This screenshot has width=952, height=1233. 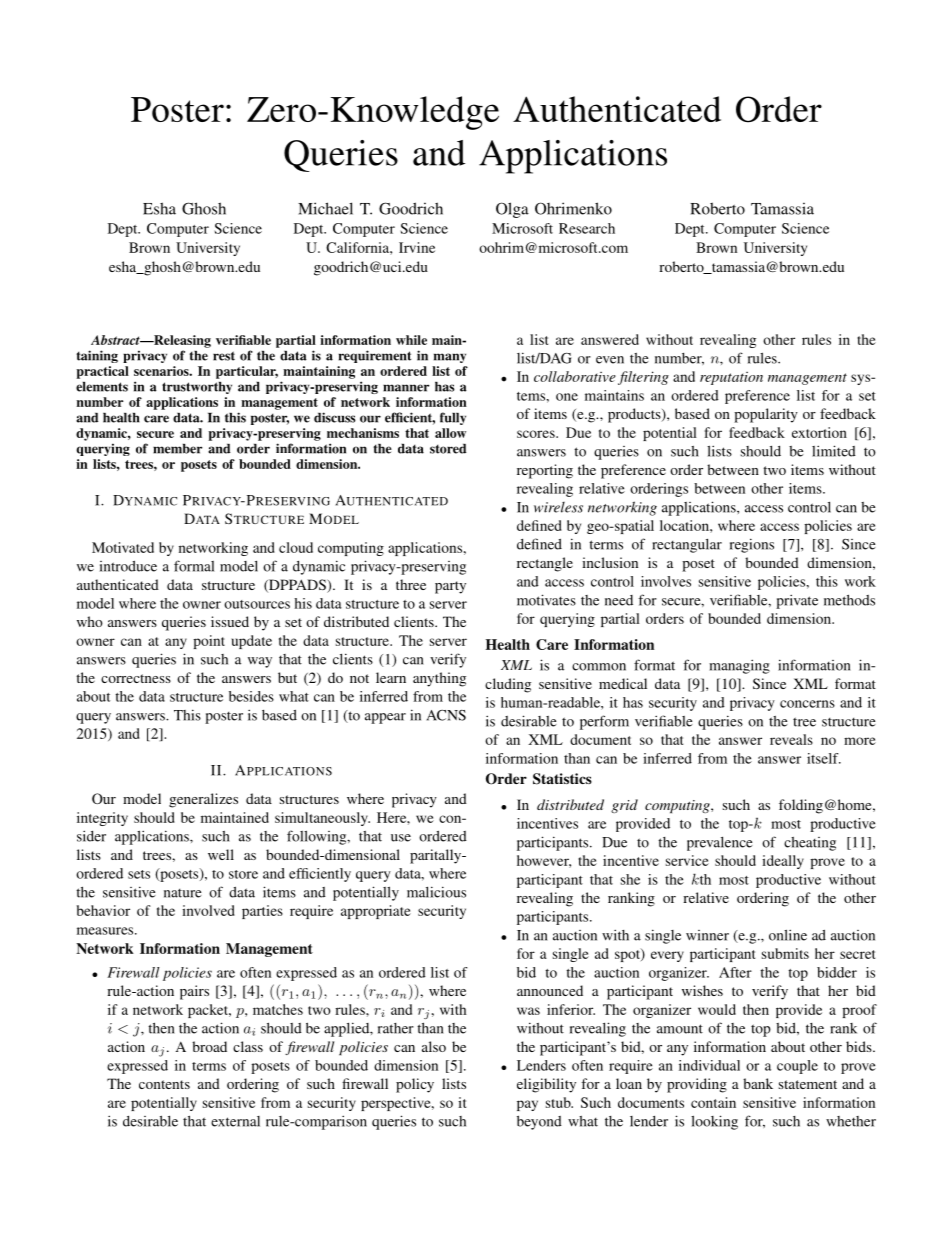 What do you see at coordinates (558, 507) in the screenshot?
I see `wireless` at bounding box center [558, 507].
